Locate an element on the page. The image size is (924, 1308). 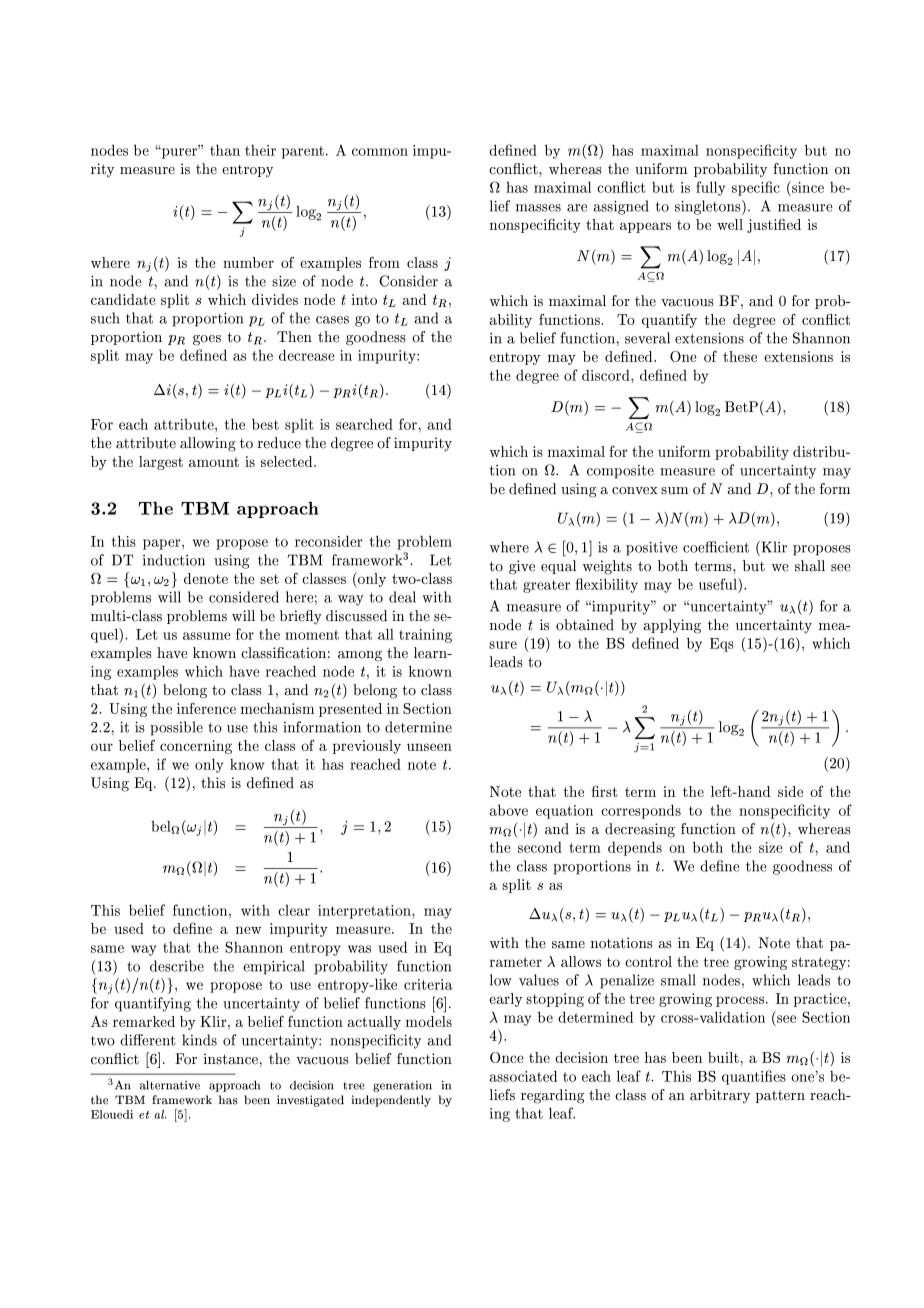
fully is located at coordinates (710, 188).
